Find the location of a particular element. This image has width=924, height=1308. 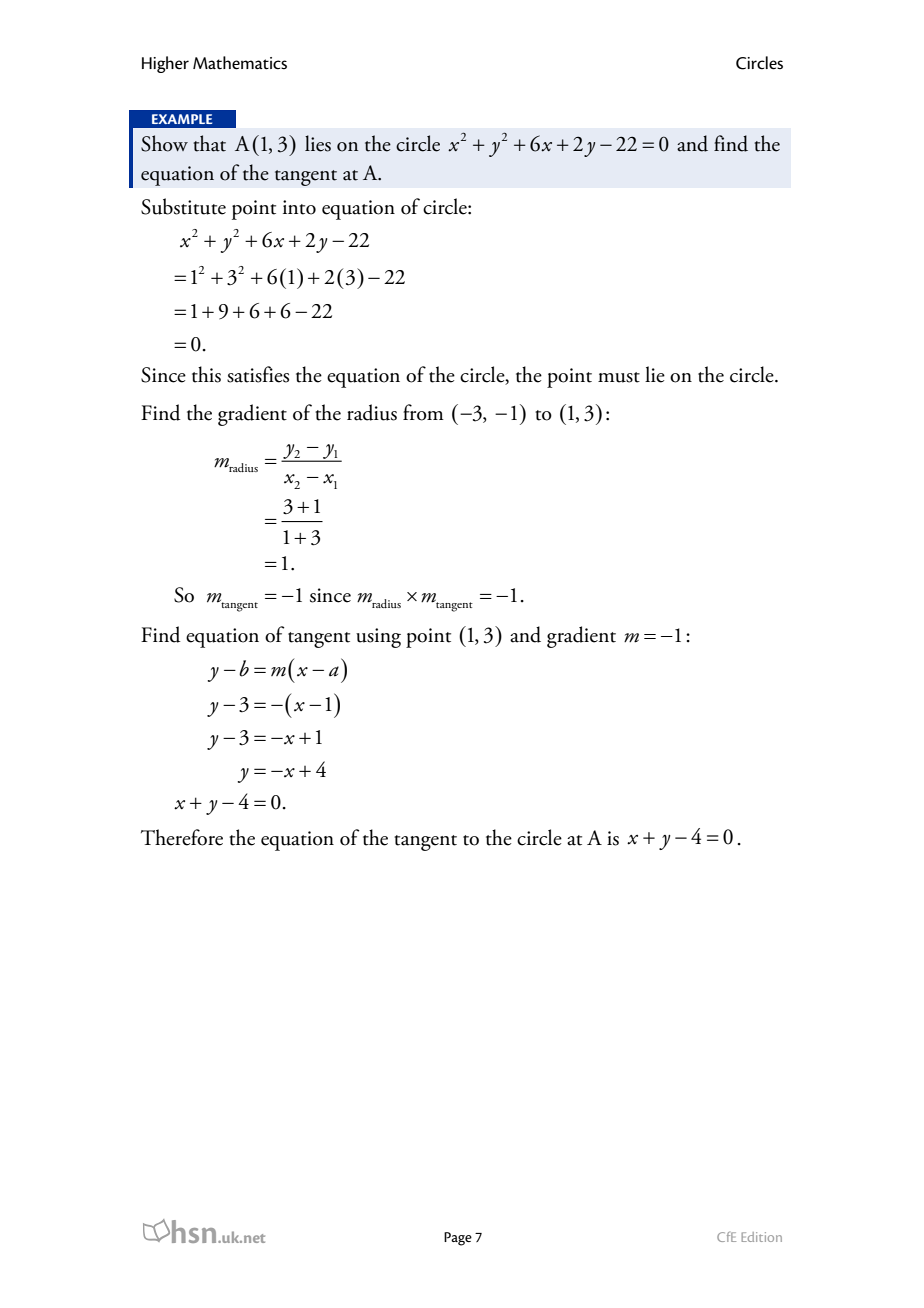

using is located at coordinates (378, 638).
